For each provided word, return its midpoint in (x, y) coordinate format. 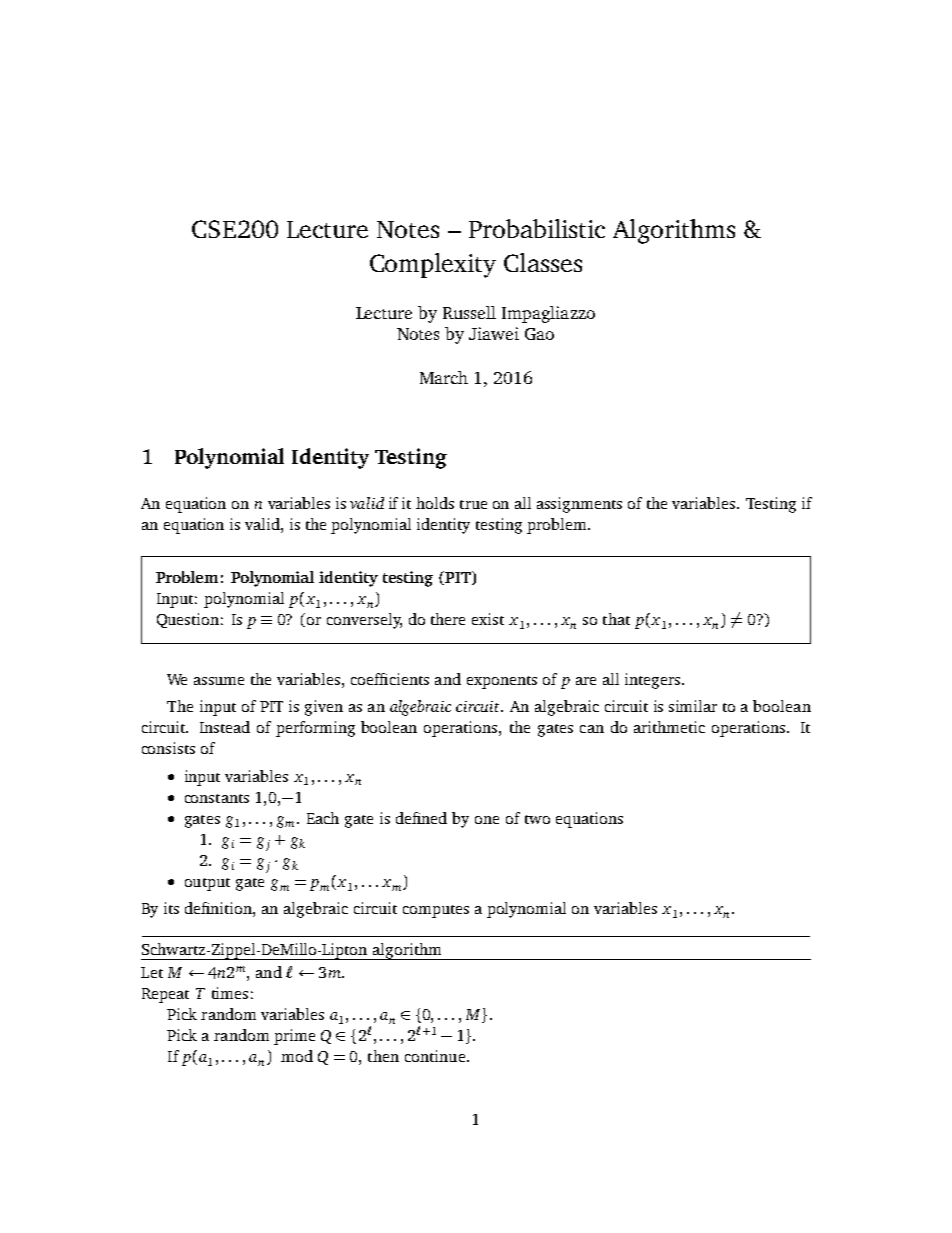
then (383, 1056)
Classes (543, 262)
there (448, 619)
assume (219, 681)
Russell (469, 312)
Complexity (433, 265)
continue (435, 1056)
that (616, 619)
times (230, 993)
